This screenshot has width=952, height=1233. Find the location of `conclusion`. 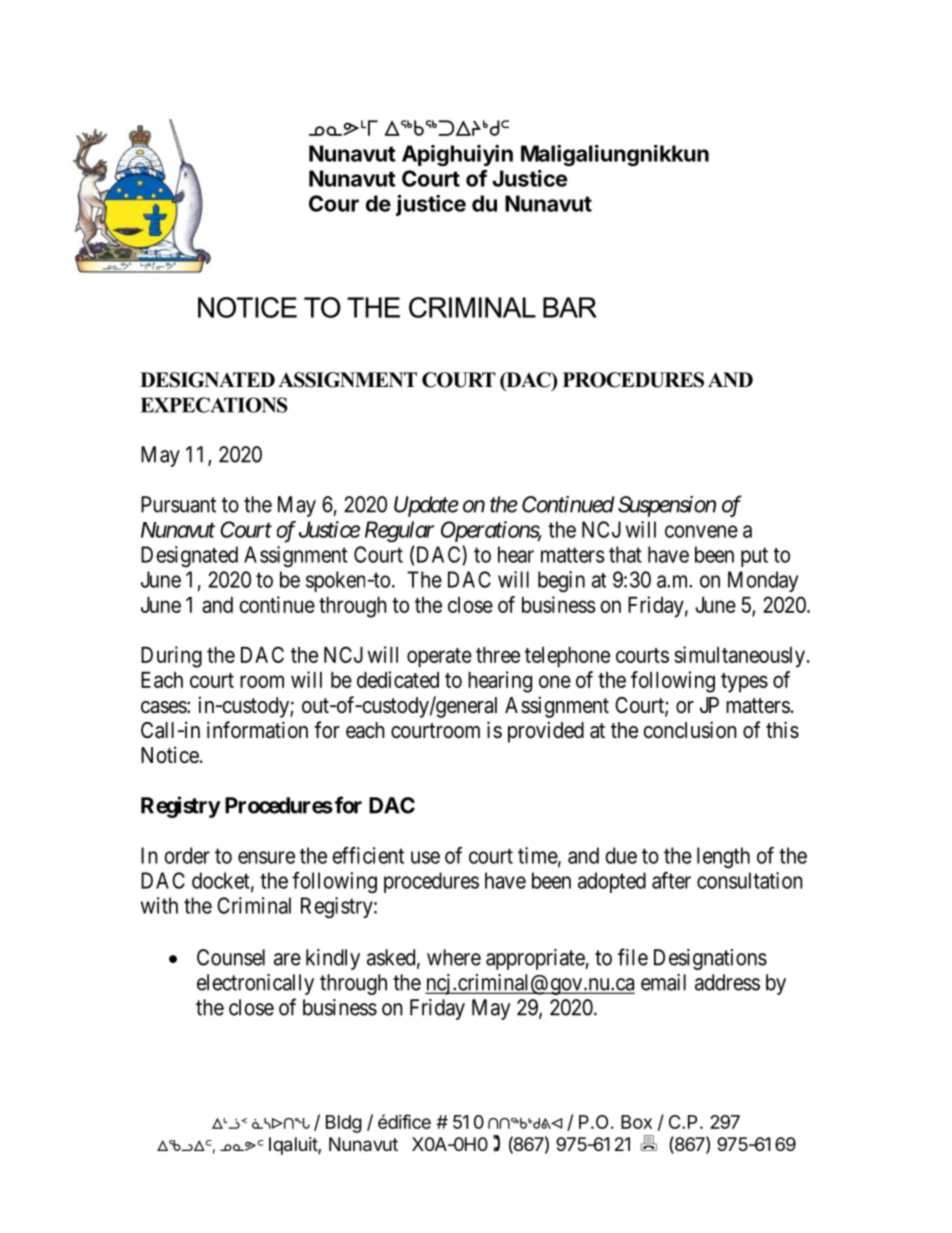

conclusion is located at coordinates (690, 730).
